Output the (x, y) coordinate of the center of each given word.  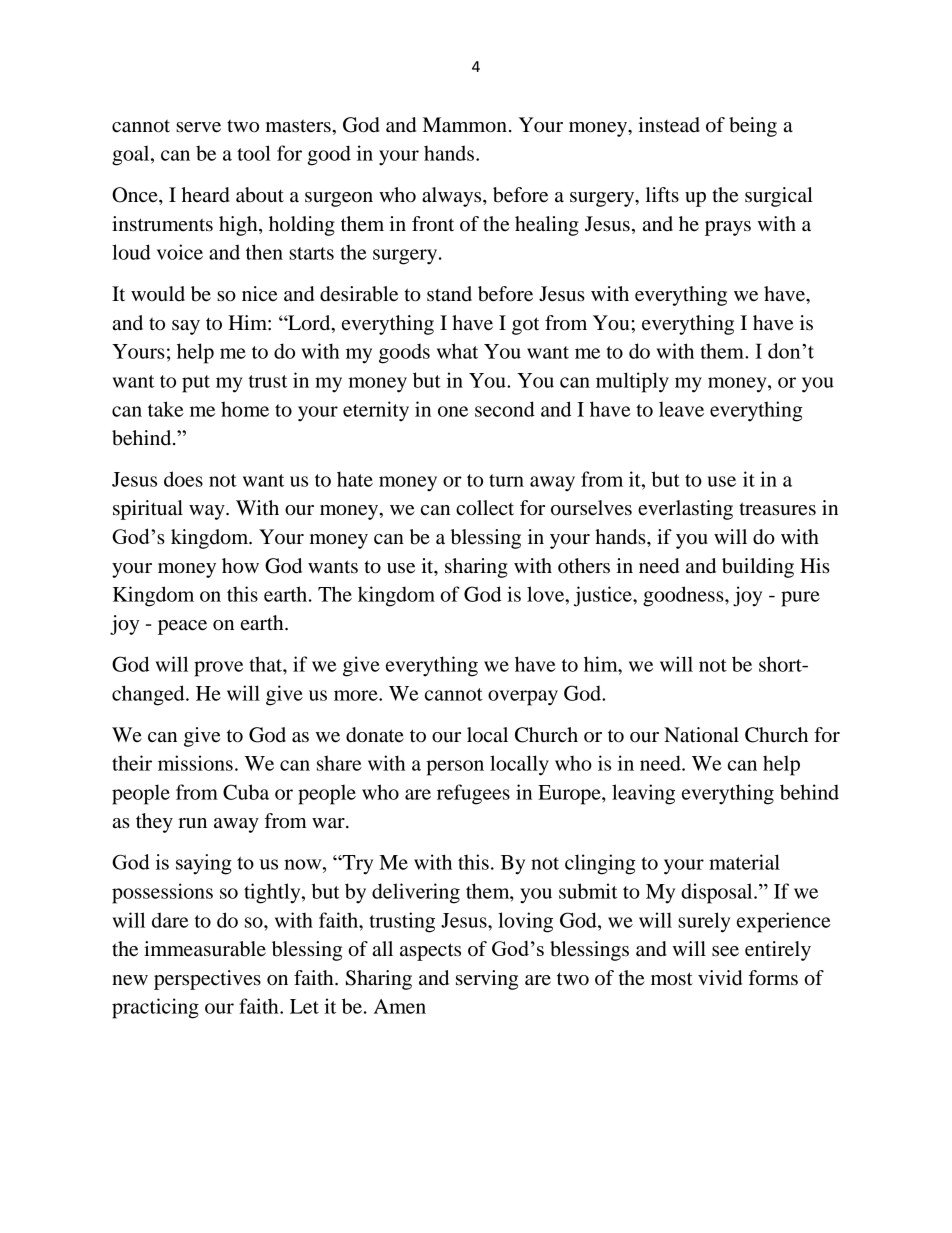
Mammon (465, 125)
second (505, 409)
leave (681, 409)
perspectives (207, 980)
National (701, 735)
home (245, 409)
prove (218, 669)
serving (487, 980)
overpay (523, 698)
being (753, 127)
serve (198, 127)
